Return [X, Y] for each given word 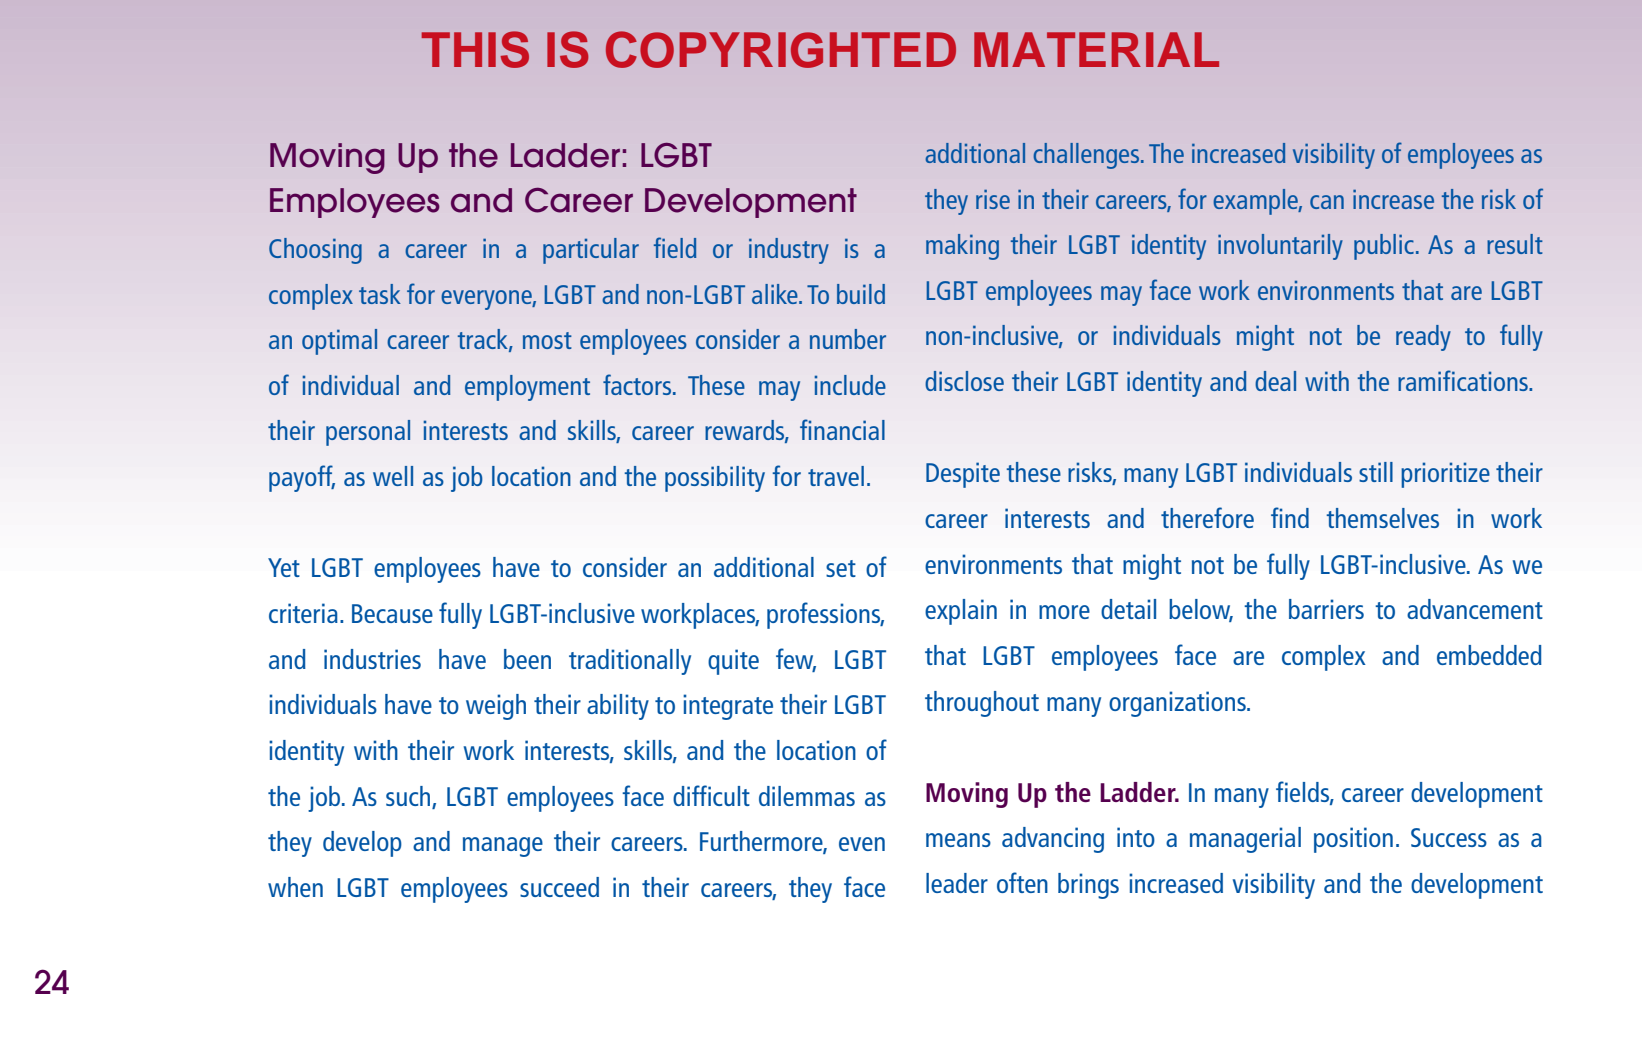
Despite [963, 475]
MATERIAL [1096, 49]
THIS [475, 49]
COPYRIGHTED [781, 49]
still [1376, 472]
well [393, 476]
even [862, 844]
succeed [559, 887]
